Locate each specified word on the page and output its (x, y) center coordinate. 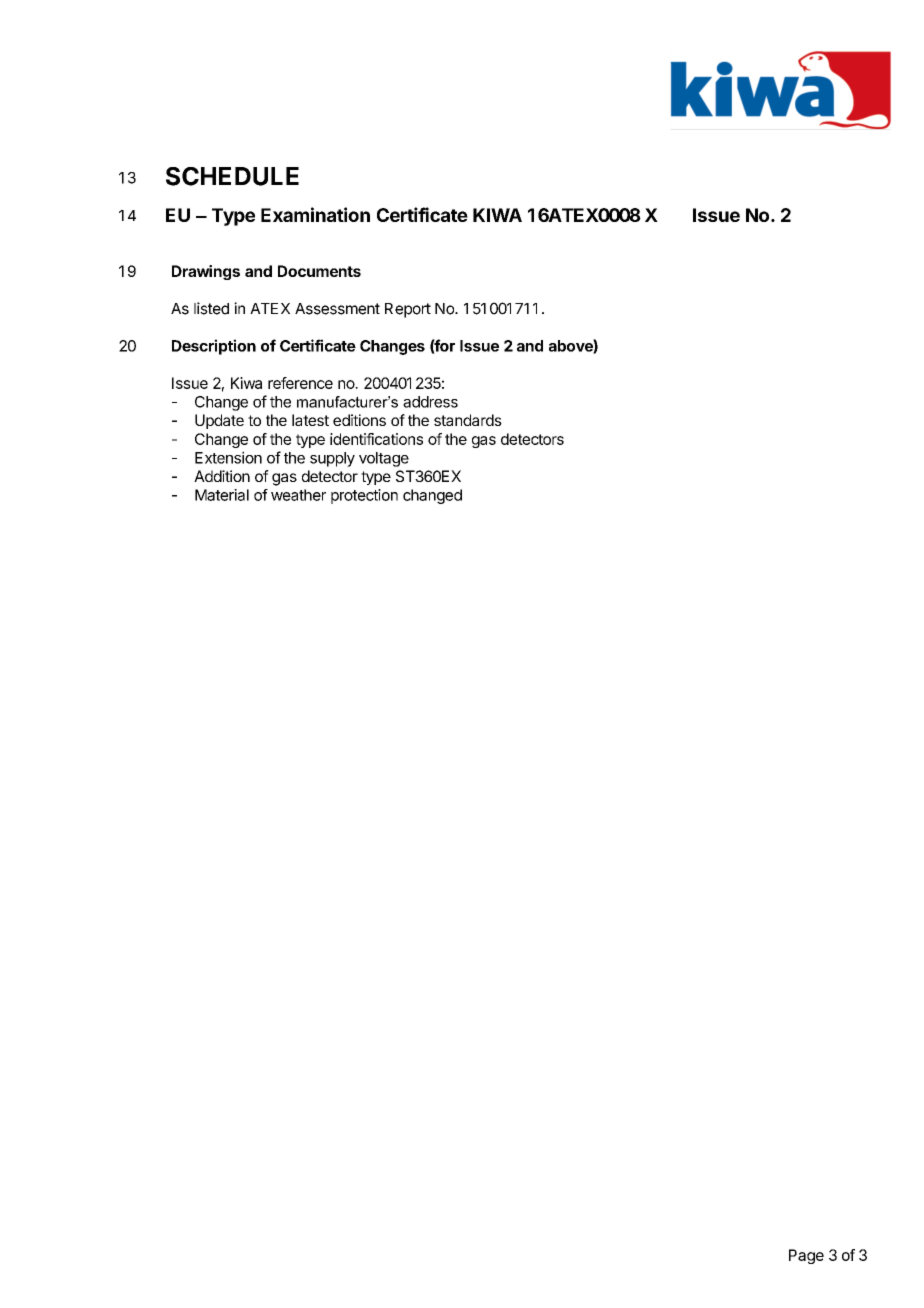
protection (364, 496)
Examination (315, 214)
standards (468, 420)
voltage (384, 459)
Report (408, 310)
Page (806, 1256)
